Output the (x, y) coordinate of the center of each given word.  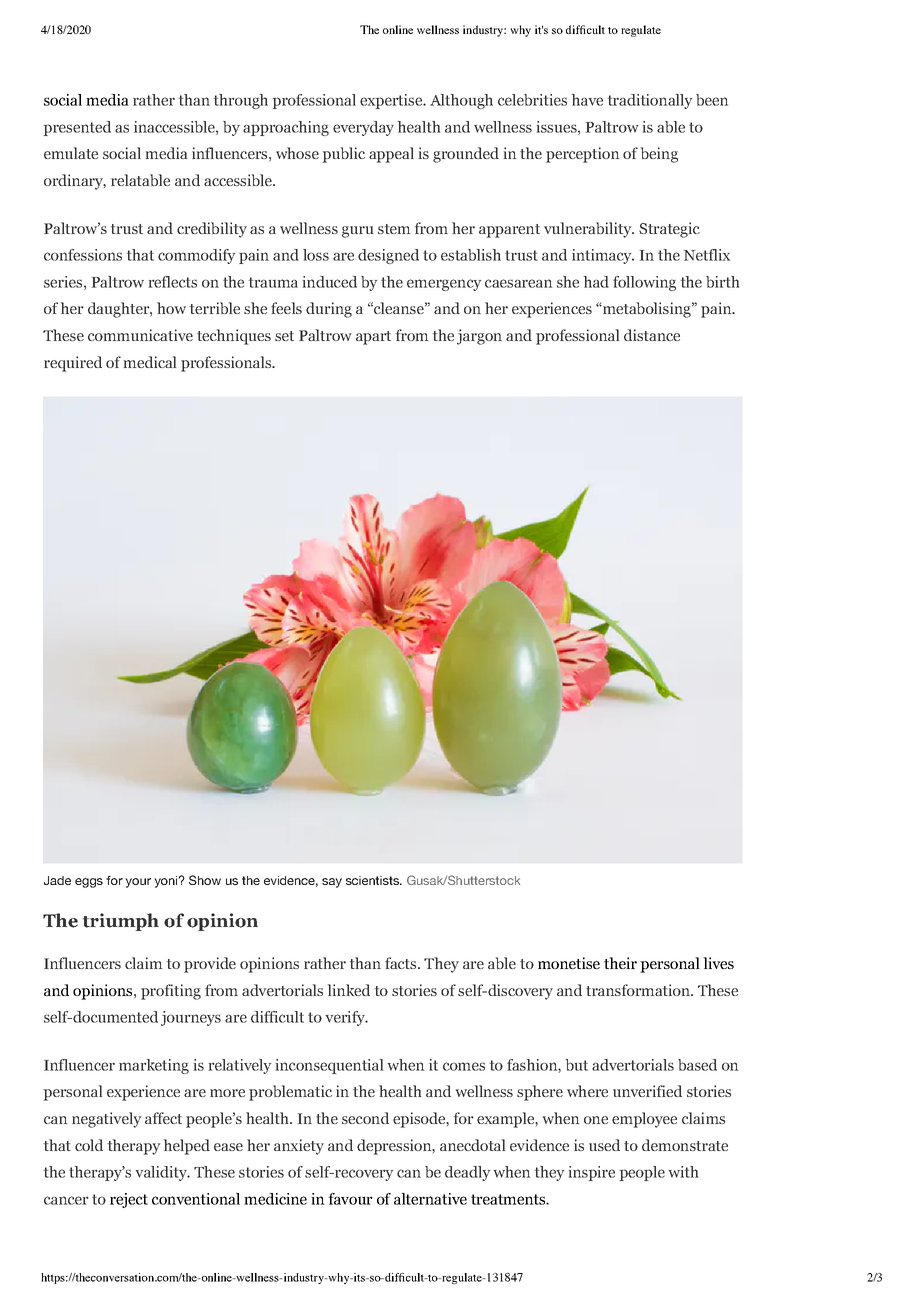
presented (77, 128)
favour (350, 1199)
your (138, 883)
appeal (391, 155)
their (620, 963)
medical (150, 362)
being (659, 155)
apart (373, 338)
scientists (373, 880)
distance (652, 335)
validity (162, 1173)
